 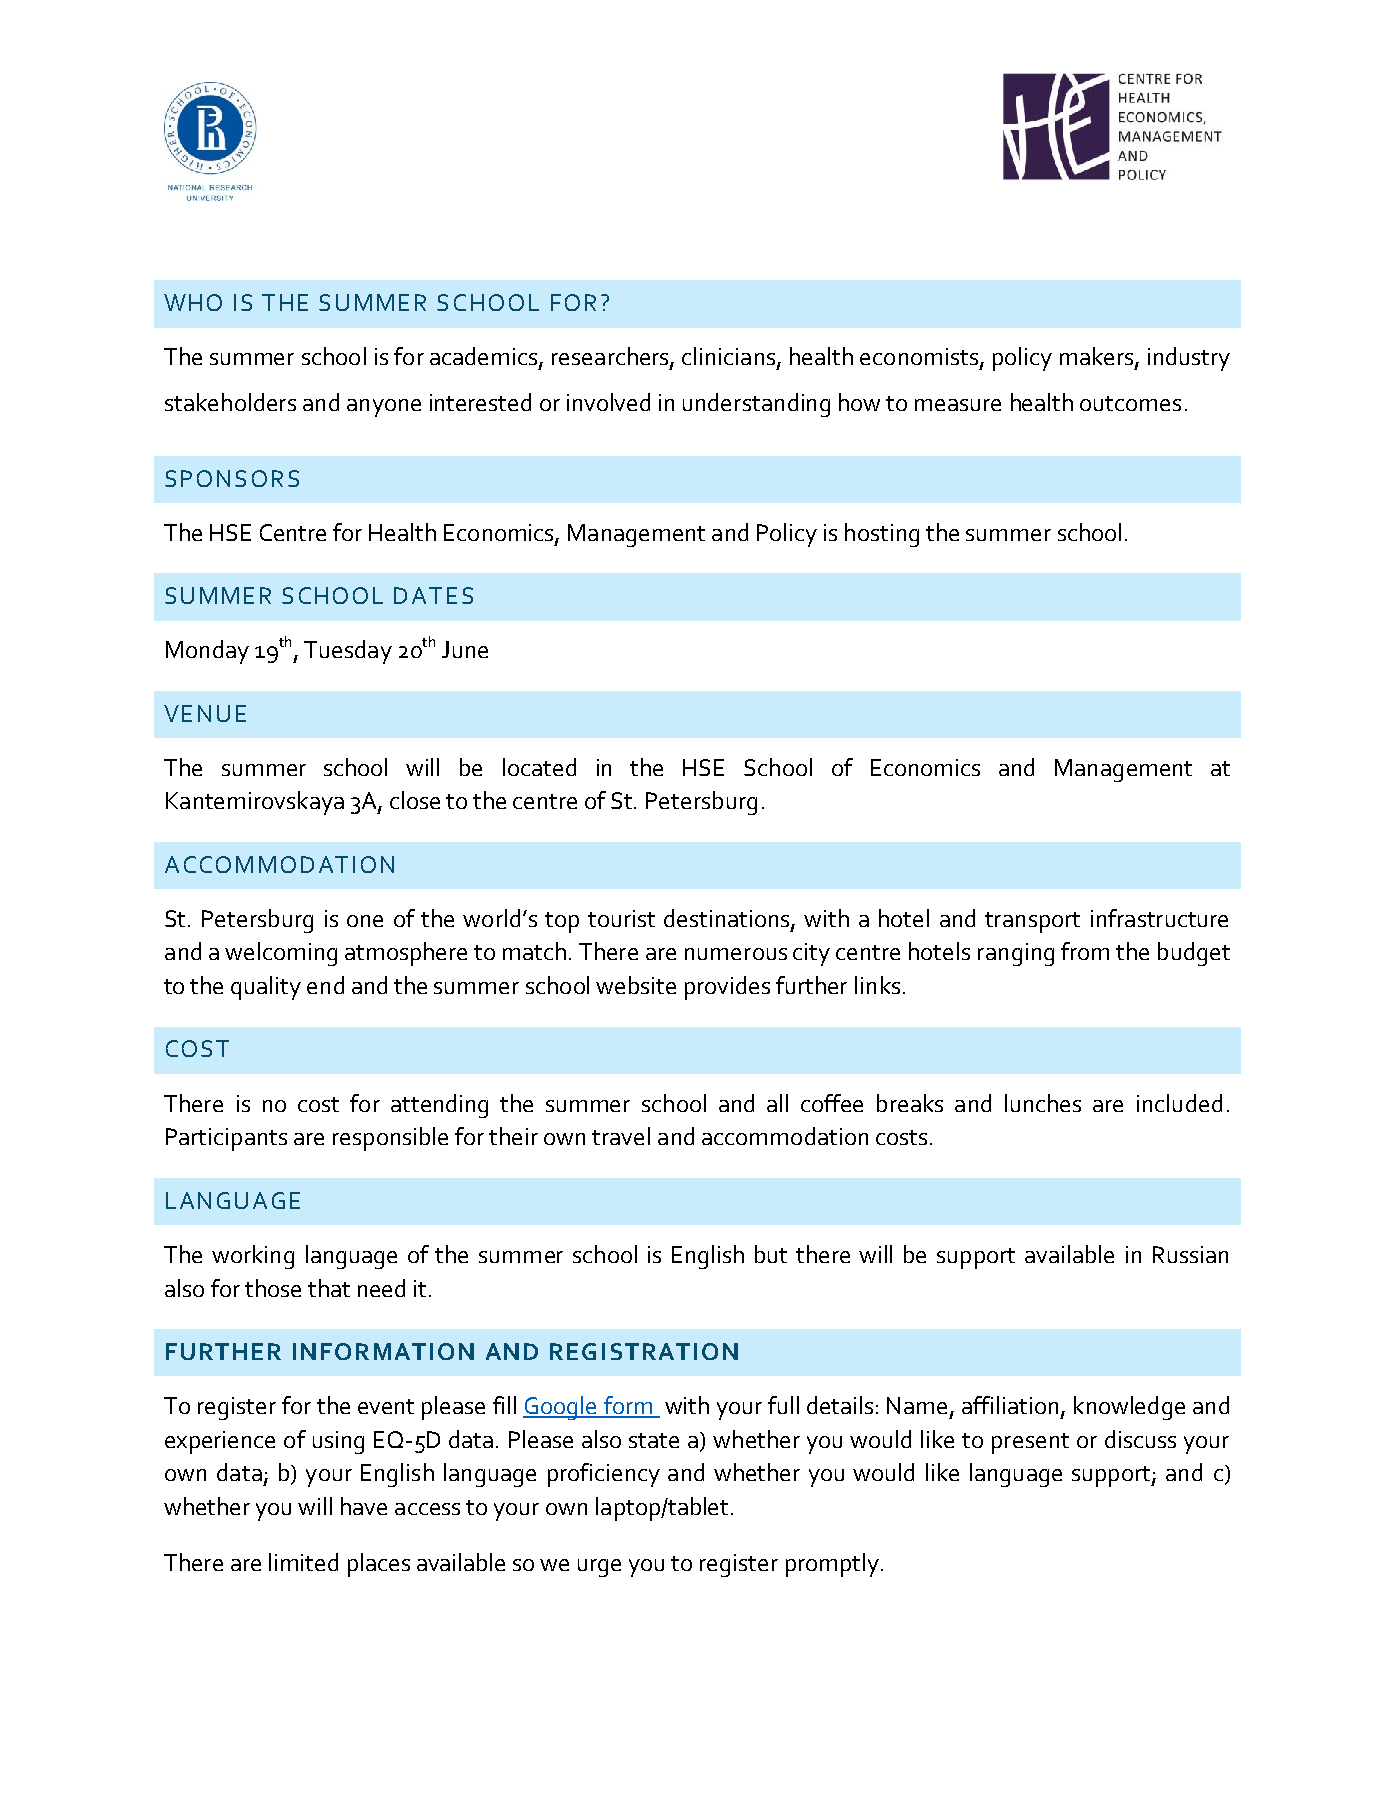 What do you see at coordinates (1098, 357) in the screenshot?
I see `makers` at bounding box center [1098, 357].
